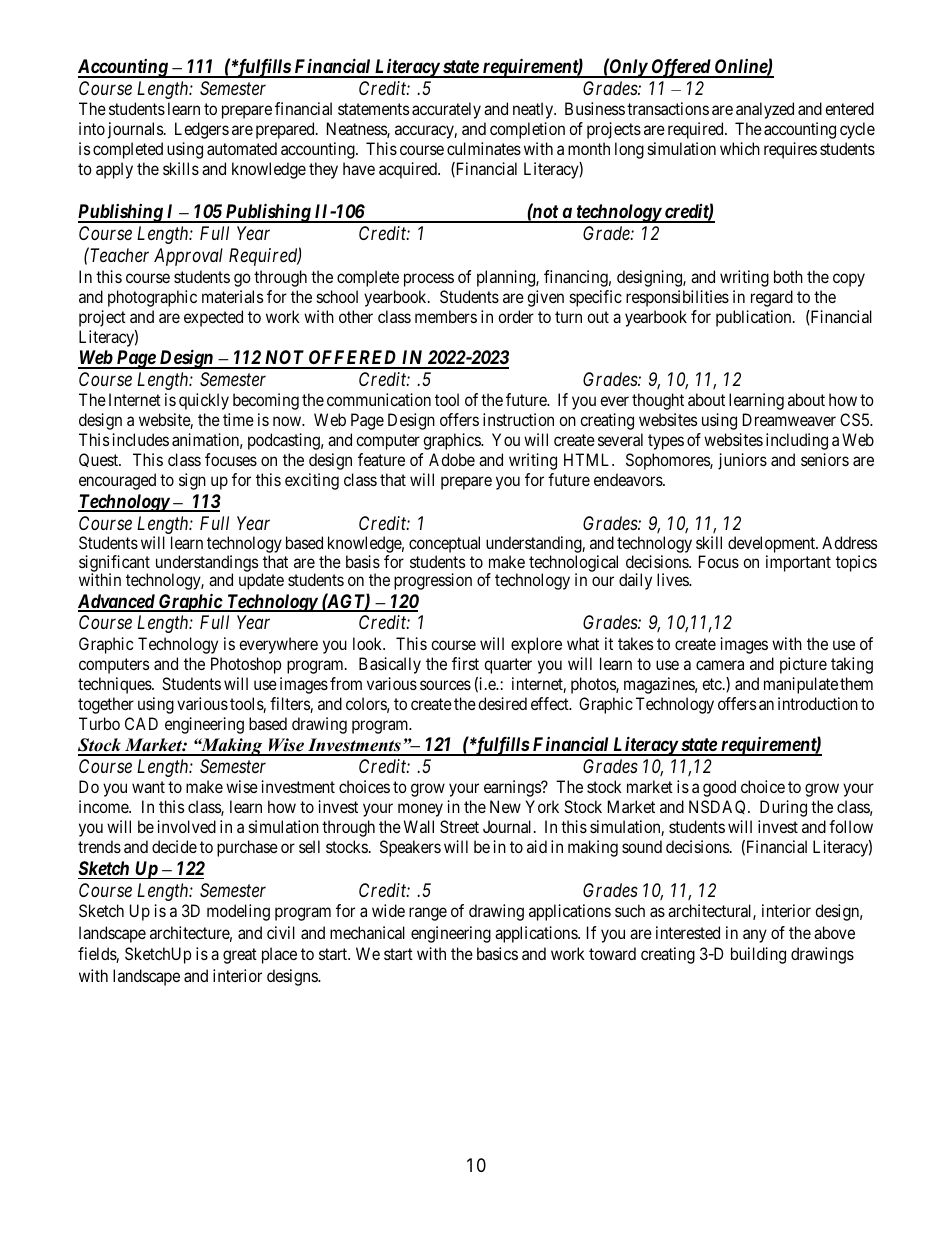 The image size is (952, 1233). What do you see at coordinates (140, 439) in the document?
I see `includes` at bounding box center [140, 439].
